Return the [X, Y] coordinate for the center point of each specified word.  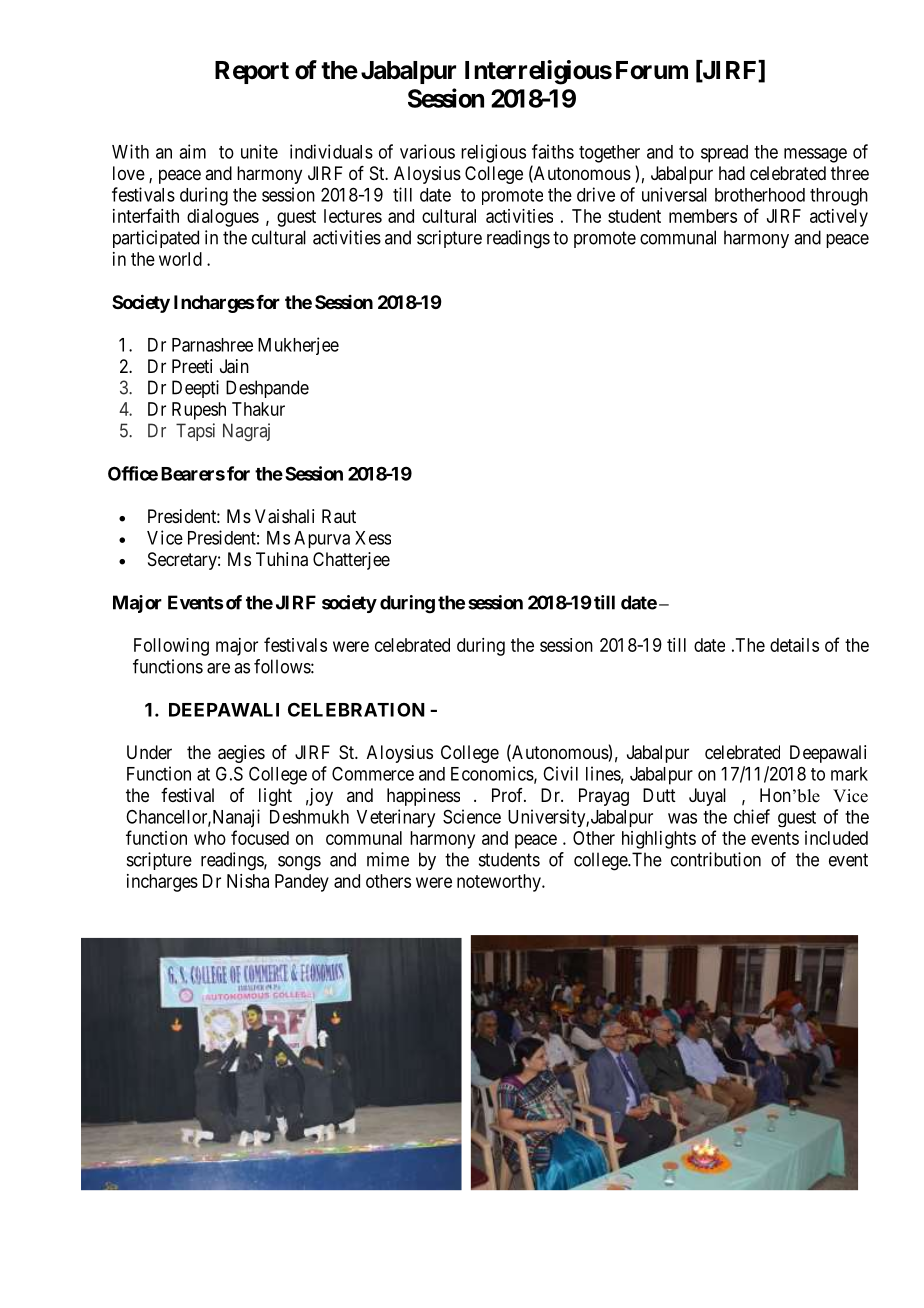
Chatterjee [351, 561]
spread [724, 154]
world [180, 259]
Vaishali [284, 516]
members [703, 216]
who [210, 838]
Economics [492, 773]
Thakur [258, 409]
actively [839, 218]
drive [596, 194]
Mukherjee [298, 346]
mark [849, 774]
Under [149, 752]
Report [252, 72]
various [427, 151]
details [794, 645]
